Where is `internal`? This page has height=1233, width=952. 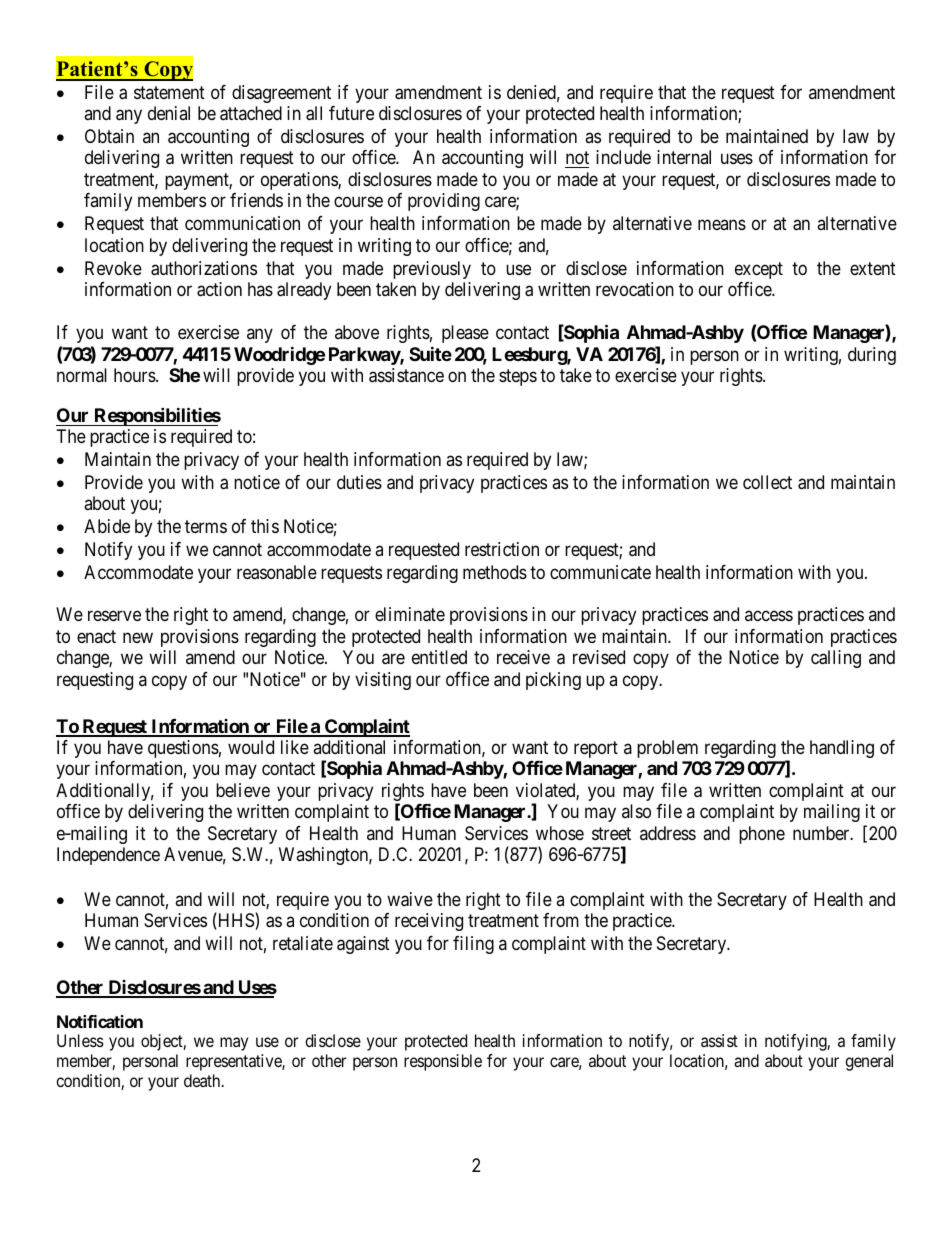 internal is located at coordinates (684, 157).
